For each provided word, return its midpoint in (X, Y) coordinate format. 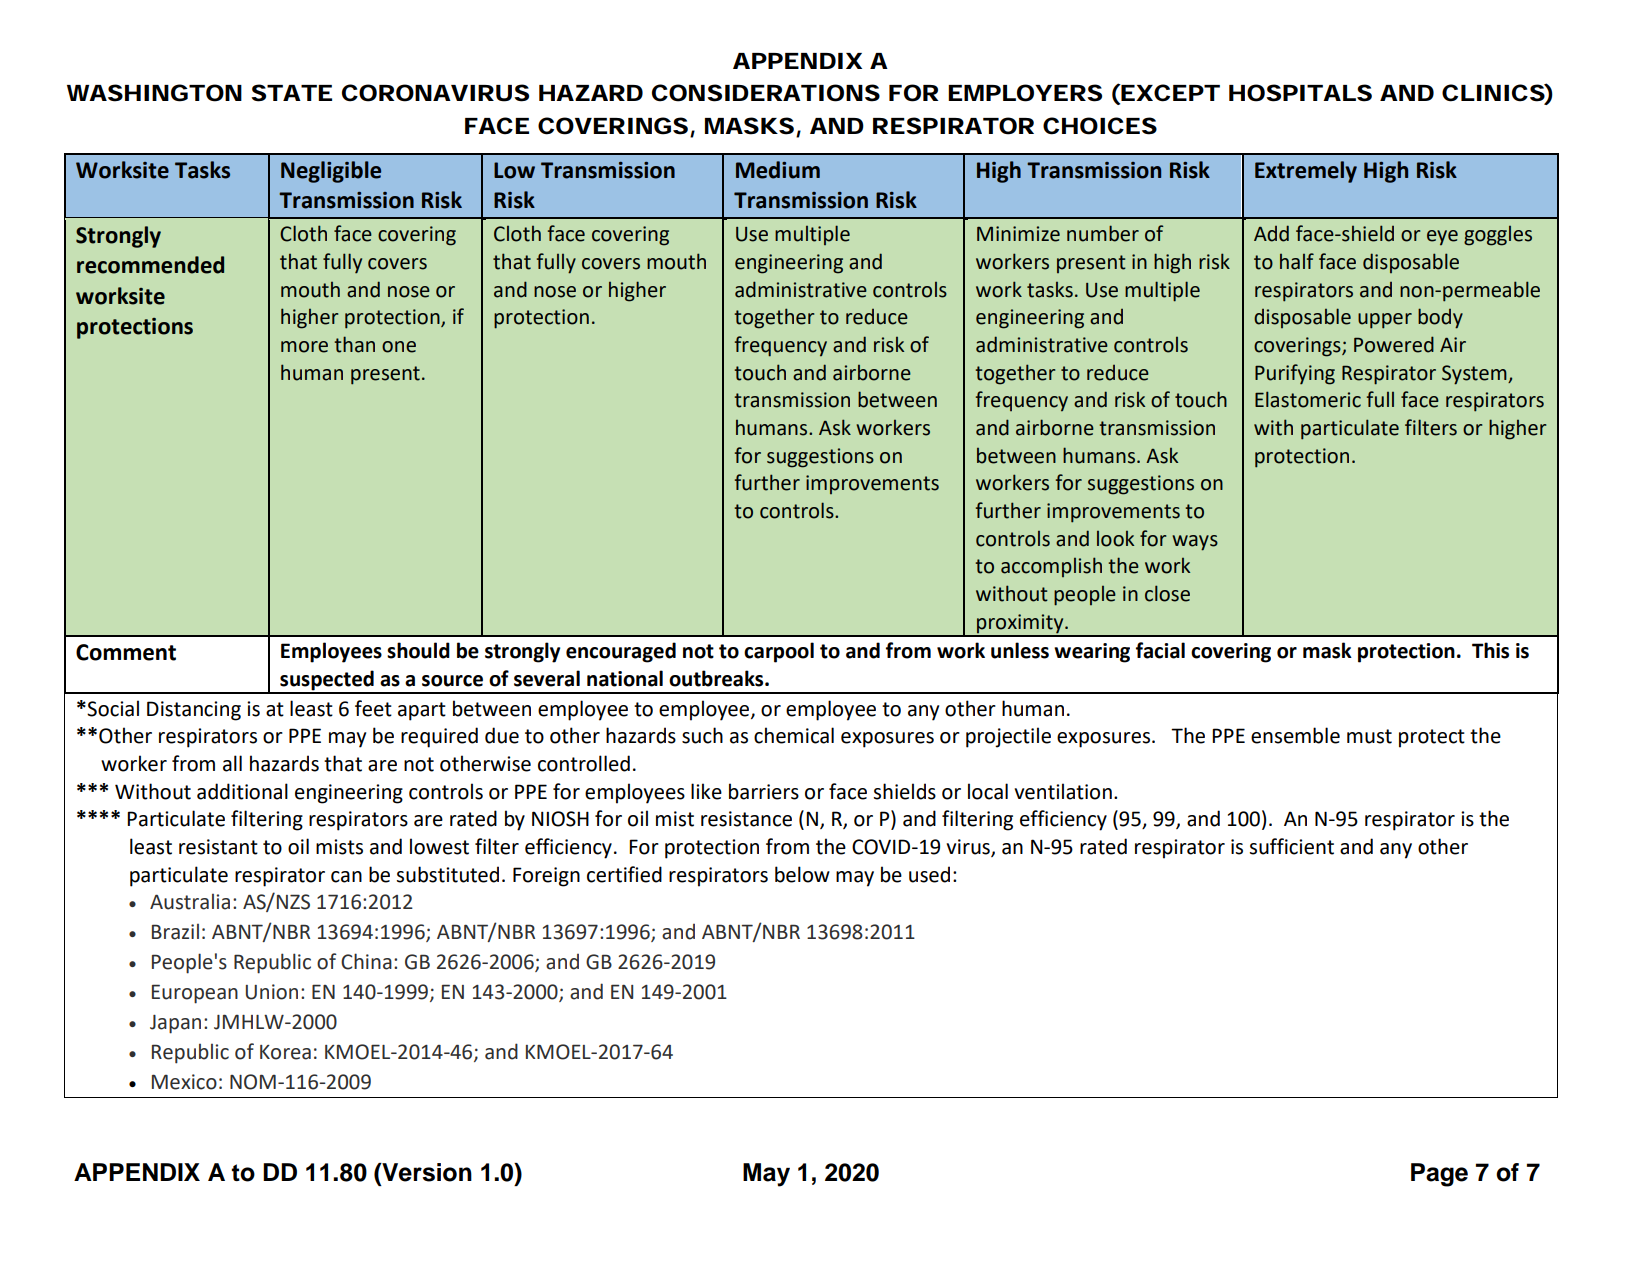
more (304, 347)
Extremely (1306, 172)
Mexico (184, 1082)
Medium (778, 170)
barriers (764, 791)
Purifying (1295, 374)
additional (242, 791)
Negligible (331, 172)
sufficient (1292, 846)
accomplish (1051, 567)
